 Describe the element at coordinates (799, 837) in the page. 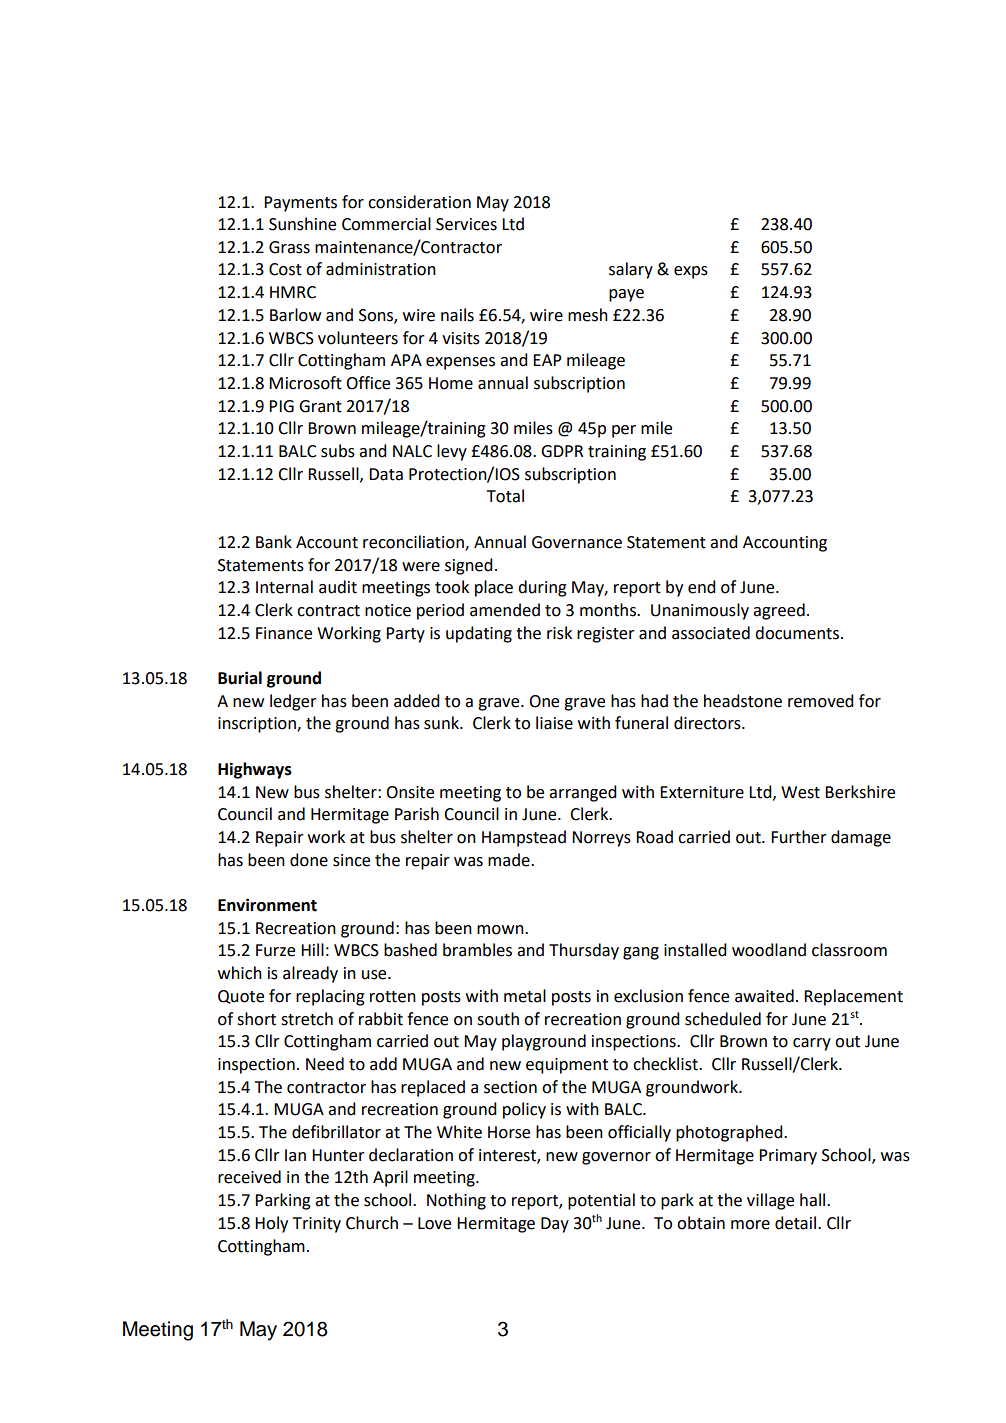

I see `Further` at that location.
